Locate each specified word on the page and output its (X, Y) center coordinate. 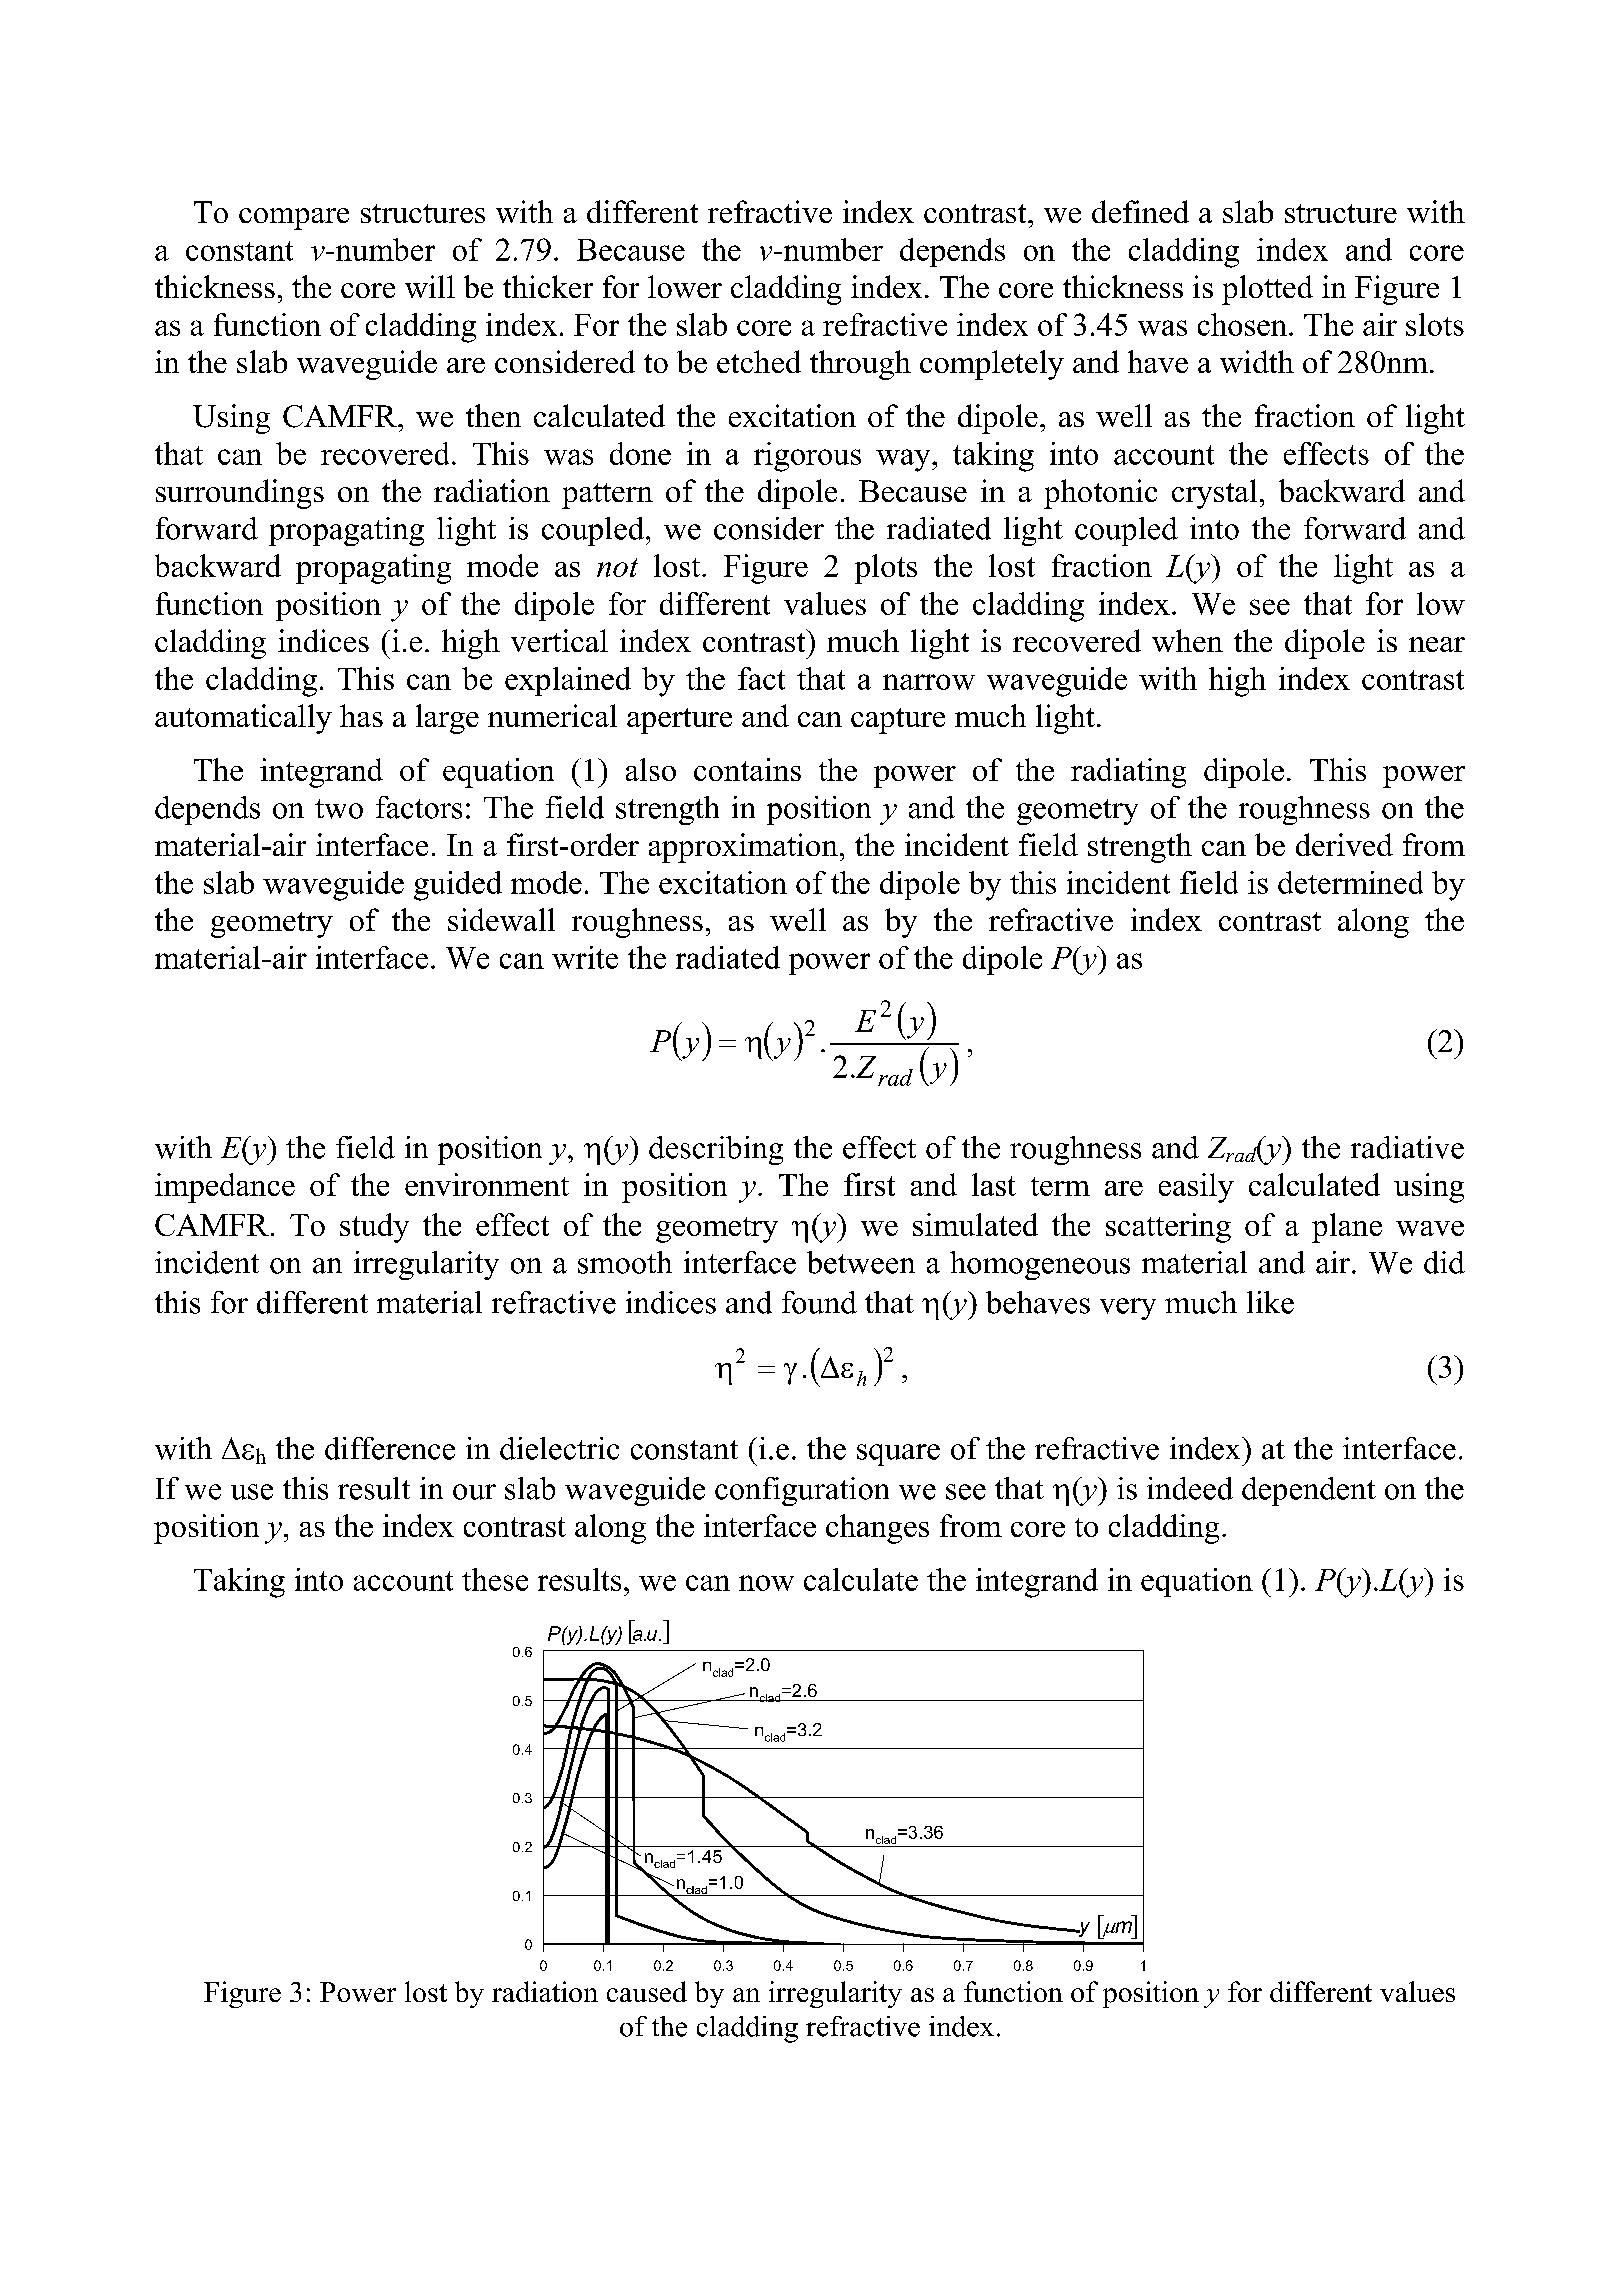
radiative (1407, 1147)
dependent (1309, 1491)
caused (647, 1991)
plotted (1267, 290)
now (766, 1583)
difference (390, 1448)
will (430, 286)
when (1187, 640)
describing (716, 1150)
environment (487, 1184)
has (361, 715)
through (860, 365)
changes (877, 1529)
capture (898, 721)
